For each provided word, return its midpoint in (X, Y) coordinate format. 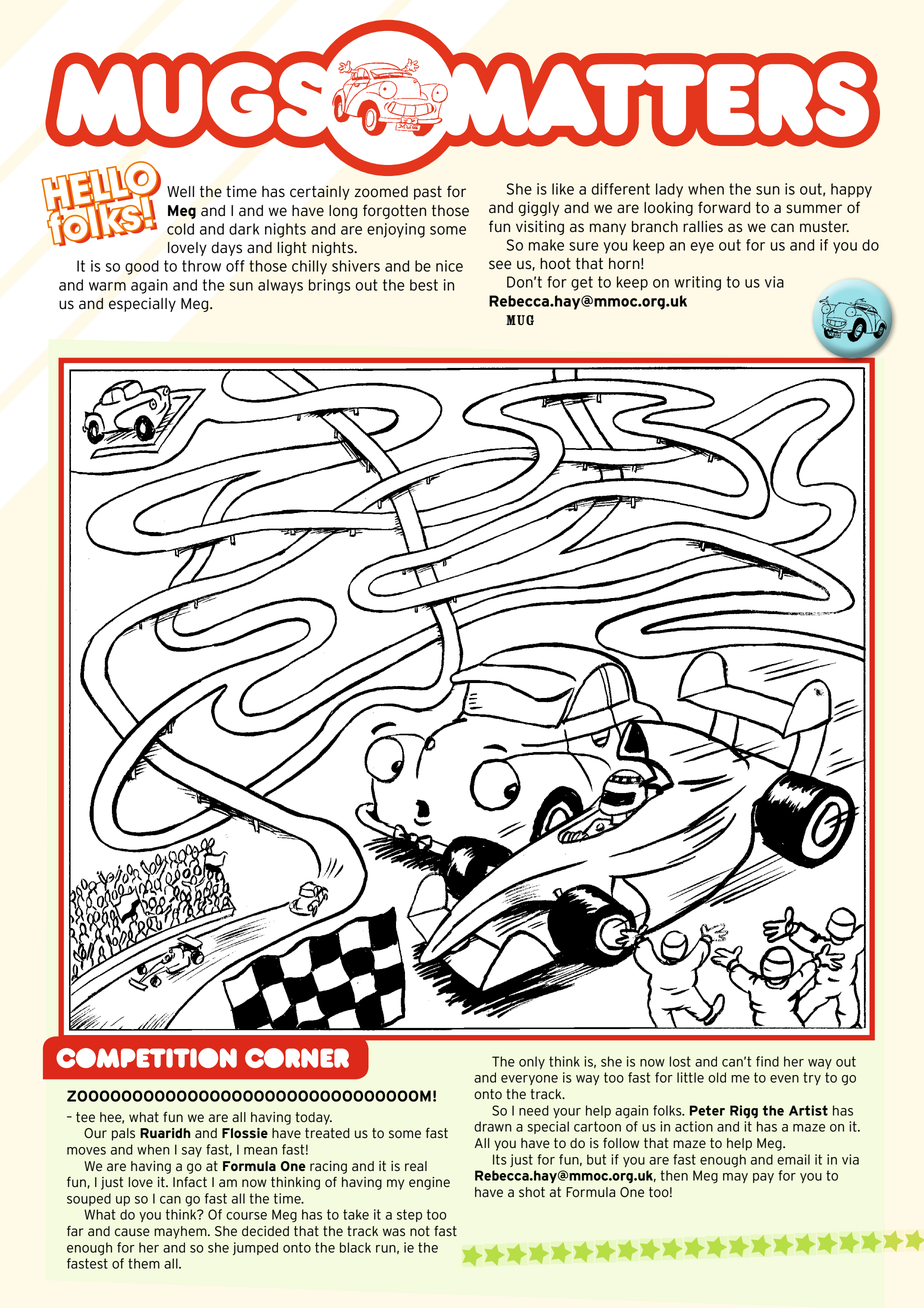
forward (724, 207)
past (428, 193)
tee (85, 1117)
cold (180, 229)
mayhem (181, 1232)
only (532, 1062)
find (767, 1061)
